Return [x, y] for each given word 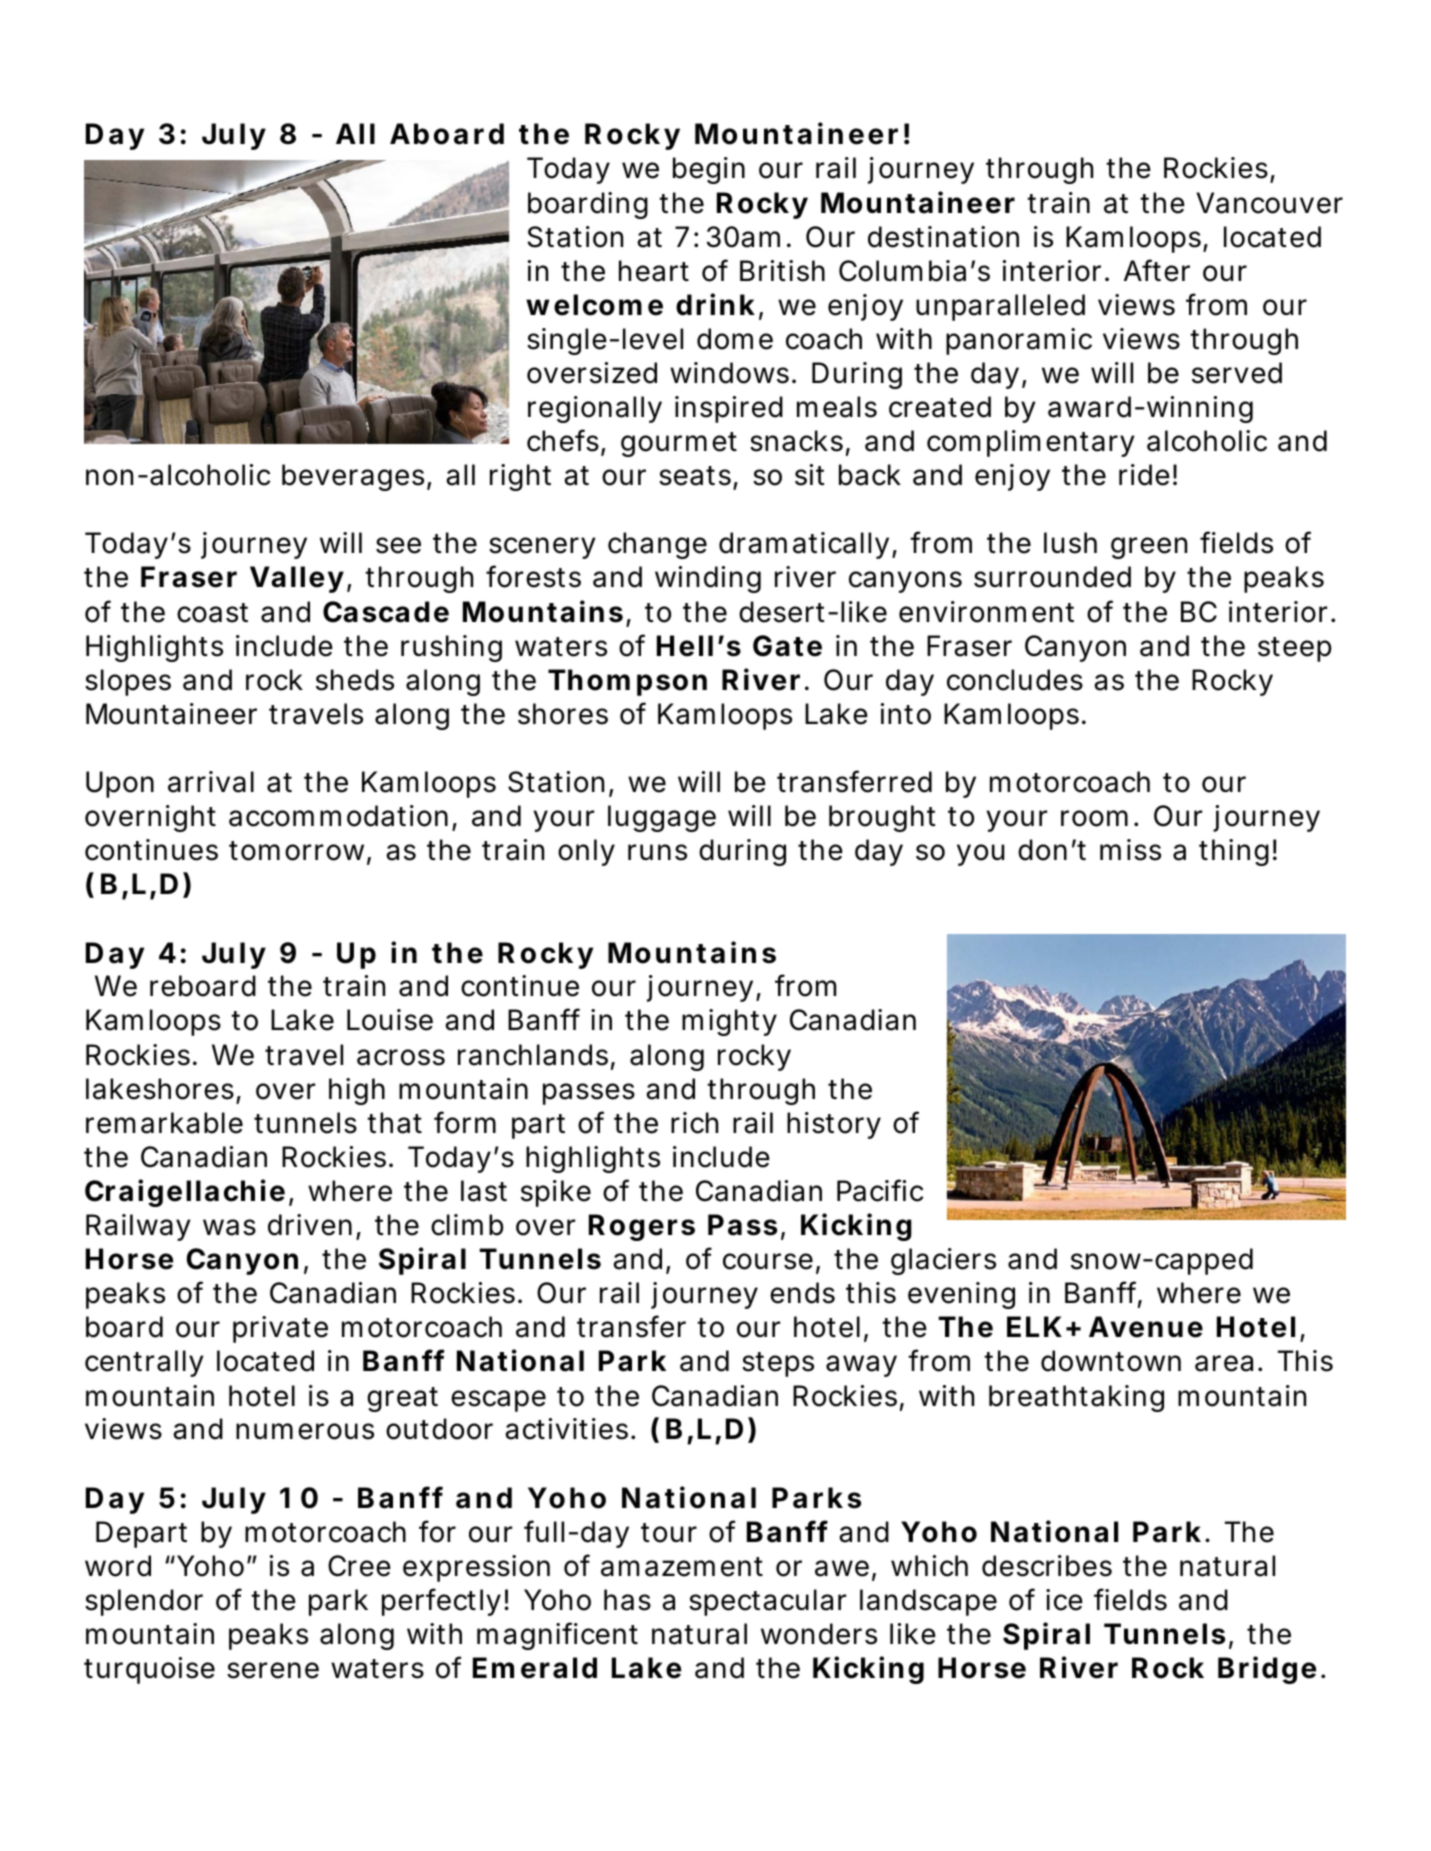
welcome [594, 305]
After [1157, 270]
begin [709, 170]
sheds [355, 680]
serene [273, 1670]
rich [694, 1123]
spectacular [767, 1602]
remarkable [164, 1123]
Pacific [880, 1190]
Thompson [627, 682]
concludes [1015, 680]
